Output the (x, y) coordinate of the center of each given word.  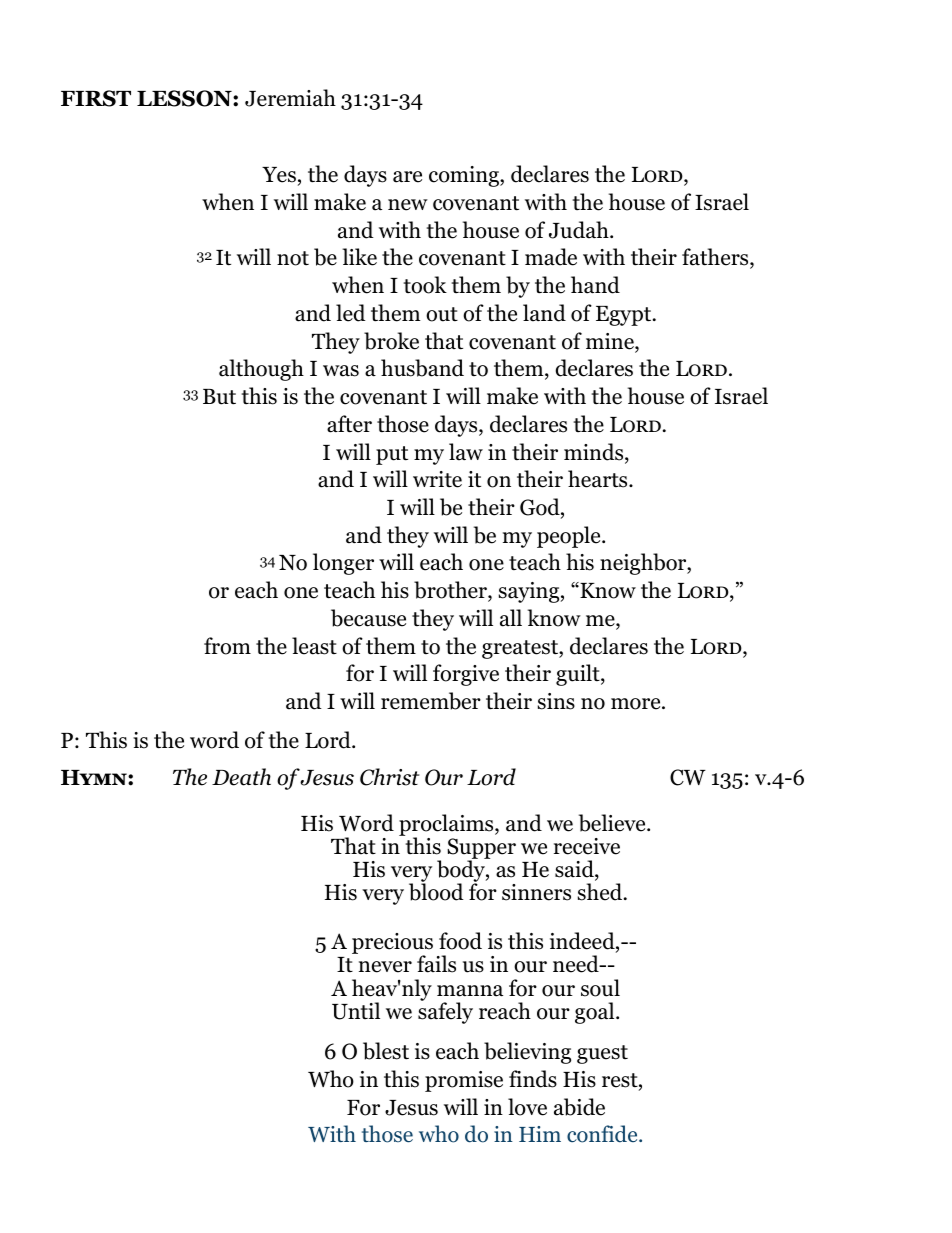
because (368, 618)
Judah (580, 230)
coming (465, 176)
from (227, 646)
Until (356, 1011)
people (570, 537)
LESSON (185, 98)
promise (464, 1081)
